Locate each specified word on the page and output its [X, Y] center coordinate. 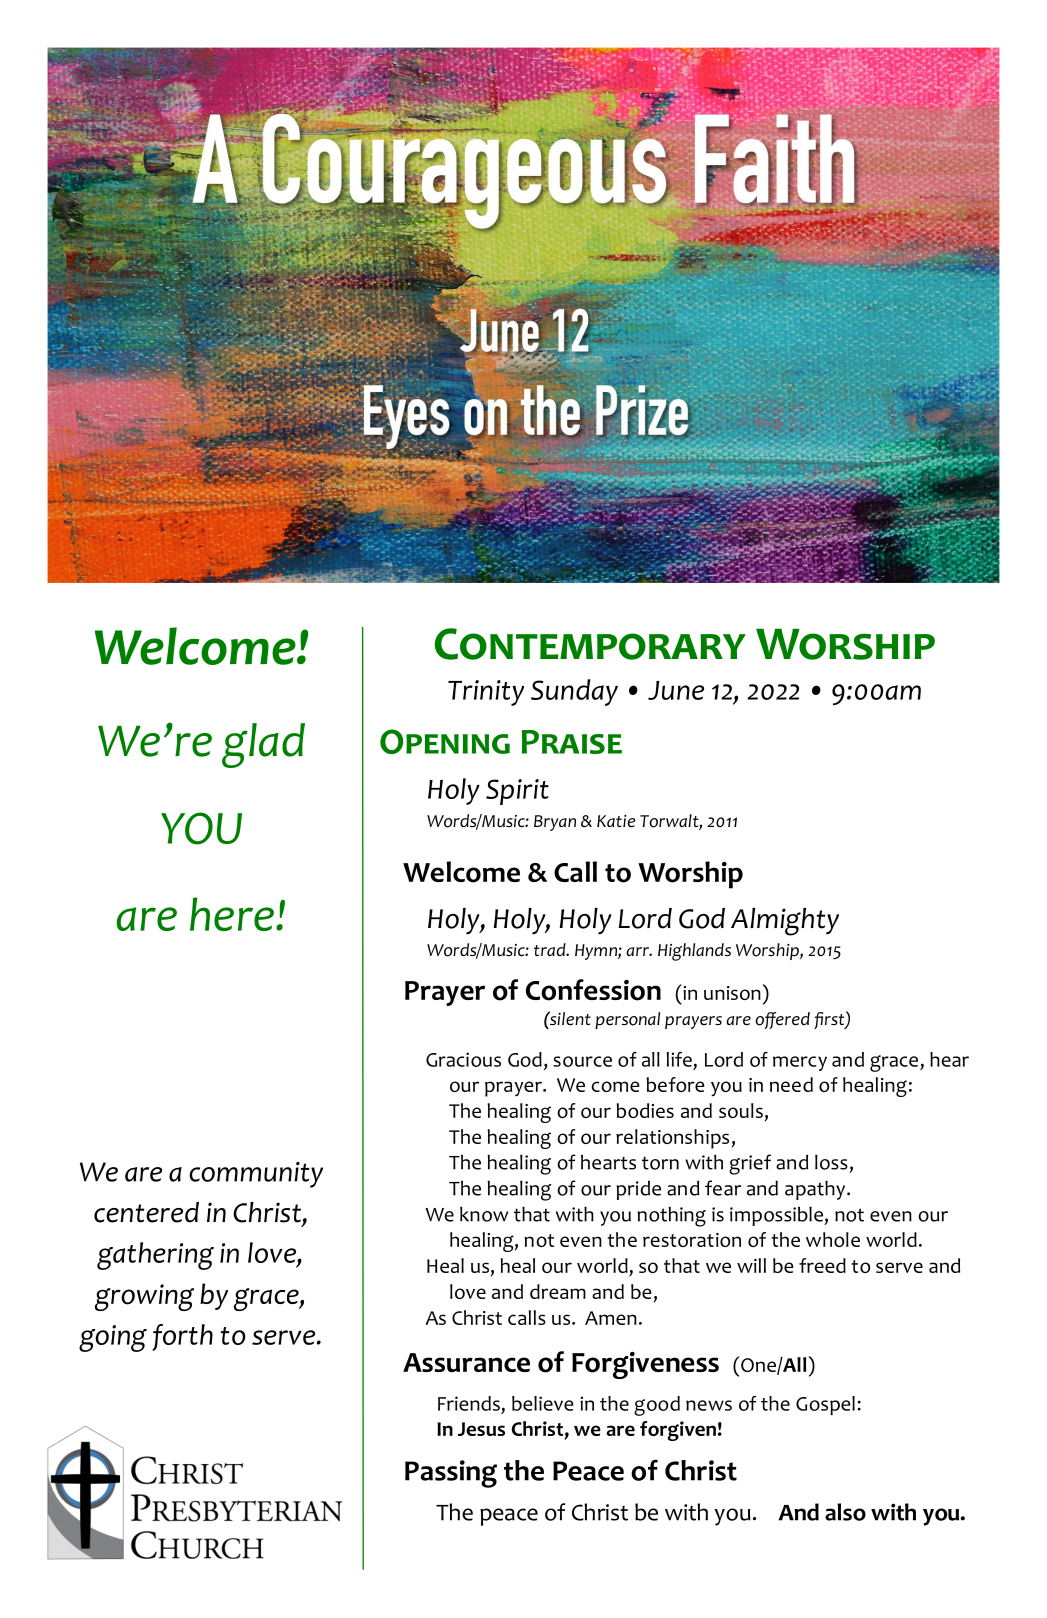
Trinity [486, 693]
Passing [451, 1474]
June [676, 690]
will [751, 1265]
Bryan [555, 823]
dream [558, 1291]
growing [144, 1297]
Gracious [463, 1059]
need [791, 1084]
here [232, 914]
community [256, 1175]
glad [263, 745]
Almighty [785, 922]
